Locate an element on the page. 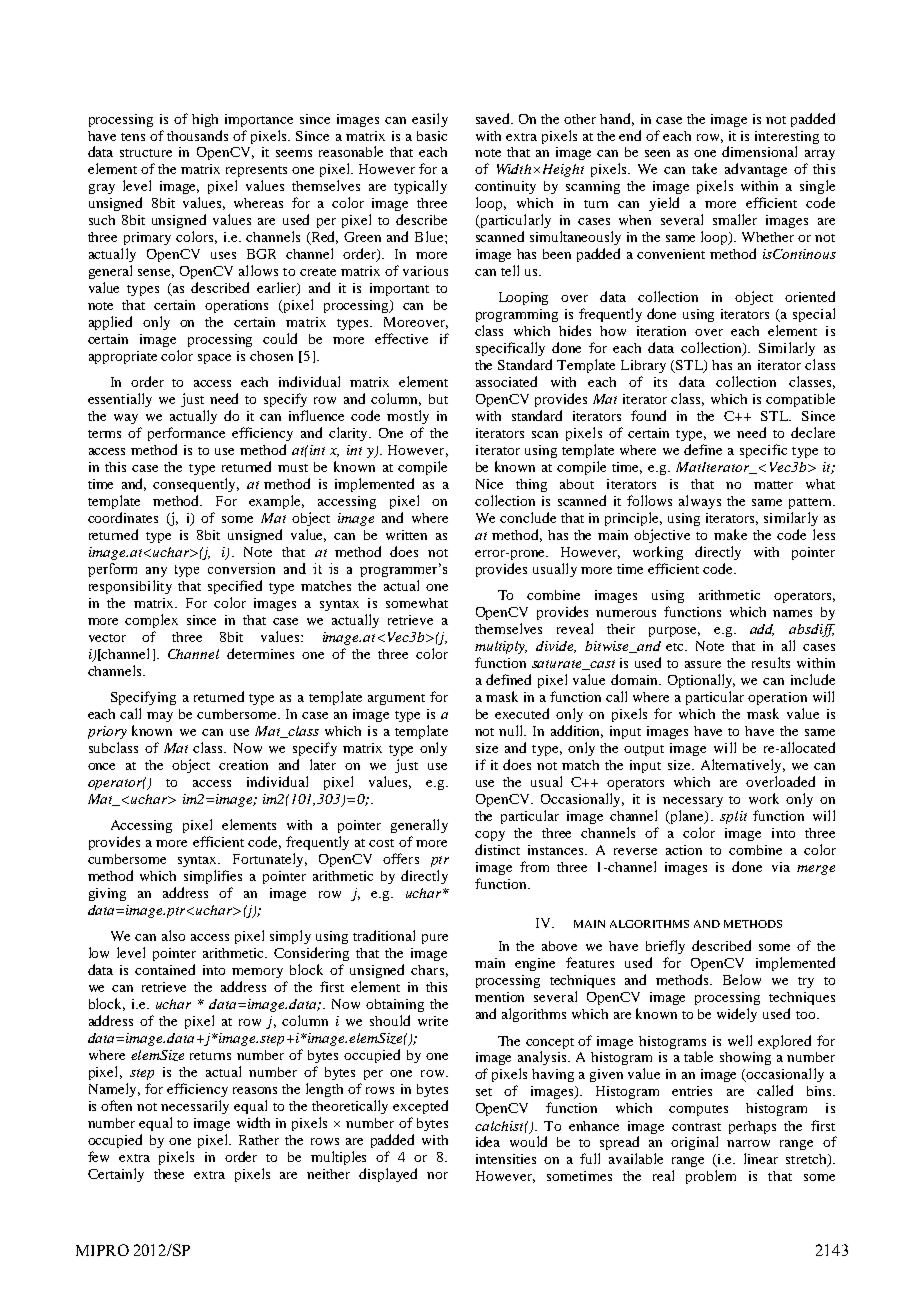 The image size is (924, 1307). pure is located at coordinates (435, 939).
